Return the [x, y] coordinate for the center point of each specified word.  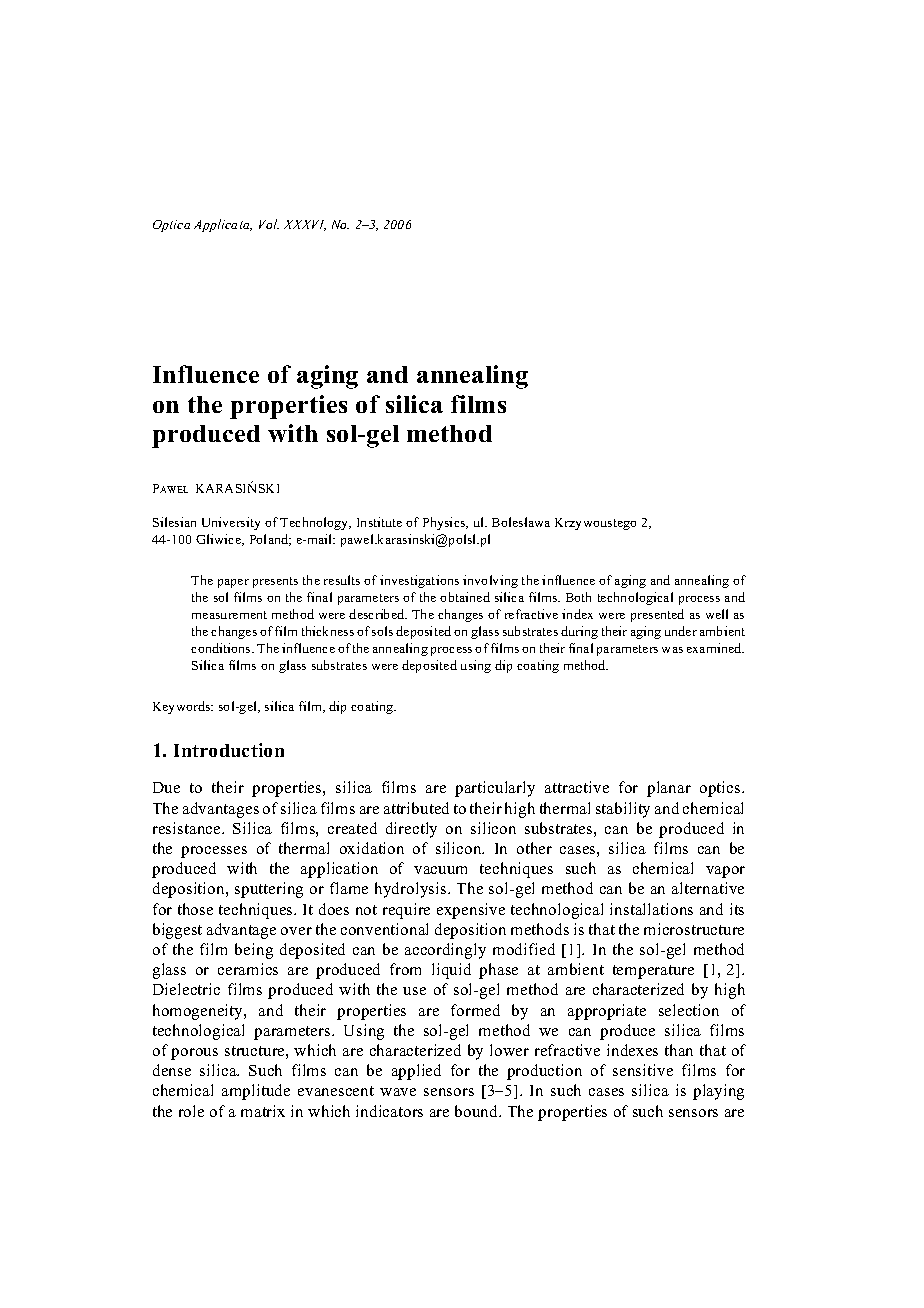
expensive [471, 911]
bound [478, 1111]
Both [578, 597]
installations [651, 909]
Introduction [229, 750]
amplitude [256, 1092]
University [231, 523]
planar [669, 789]
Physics [445, 523]
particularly [495, 789]
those [195, 909]
